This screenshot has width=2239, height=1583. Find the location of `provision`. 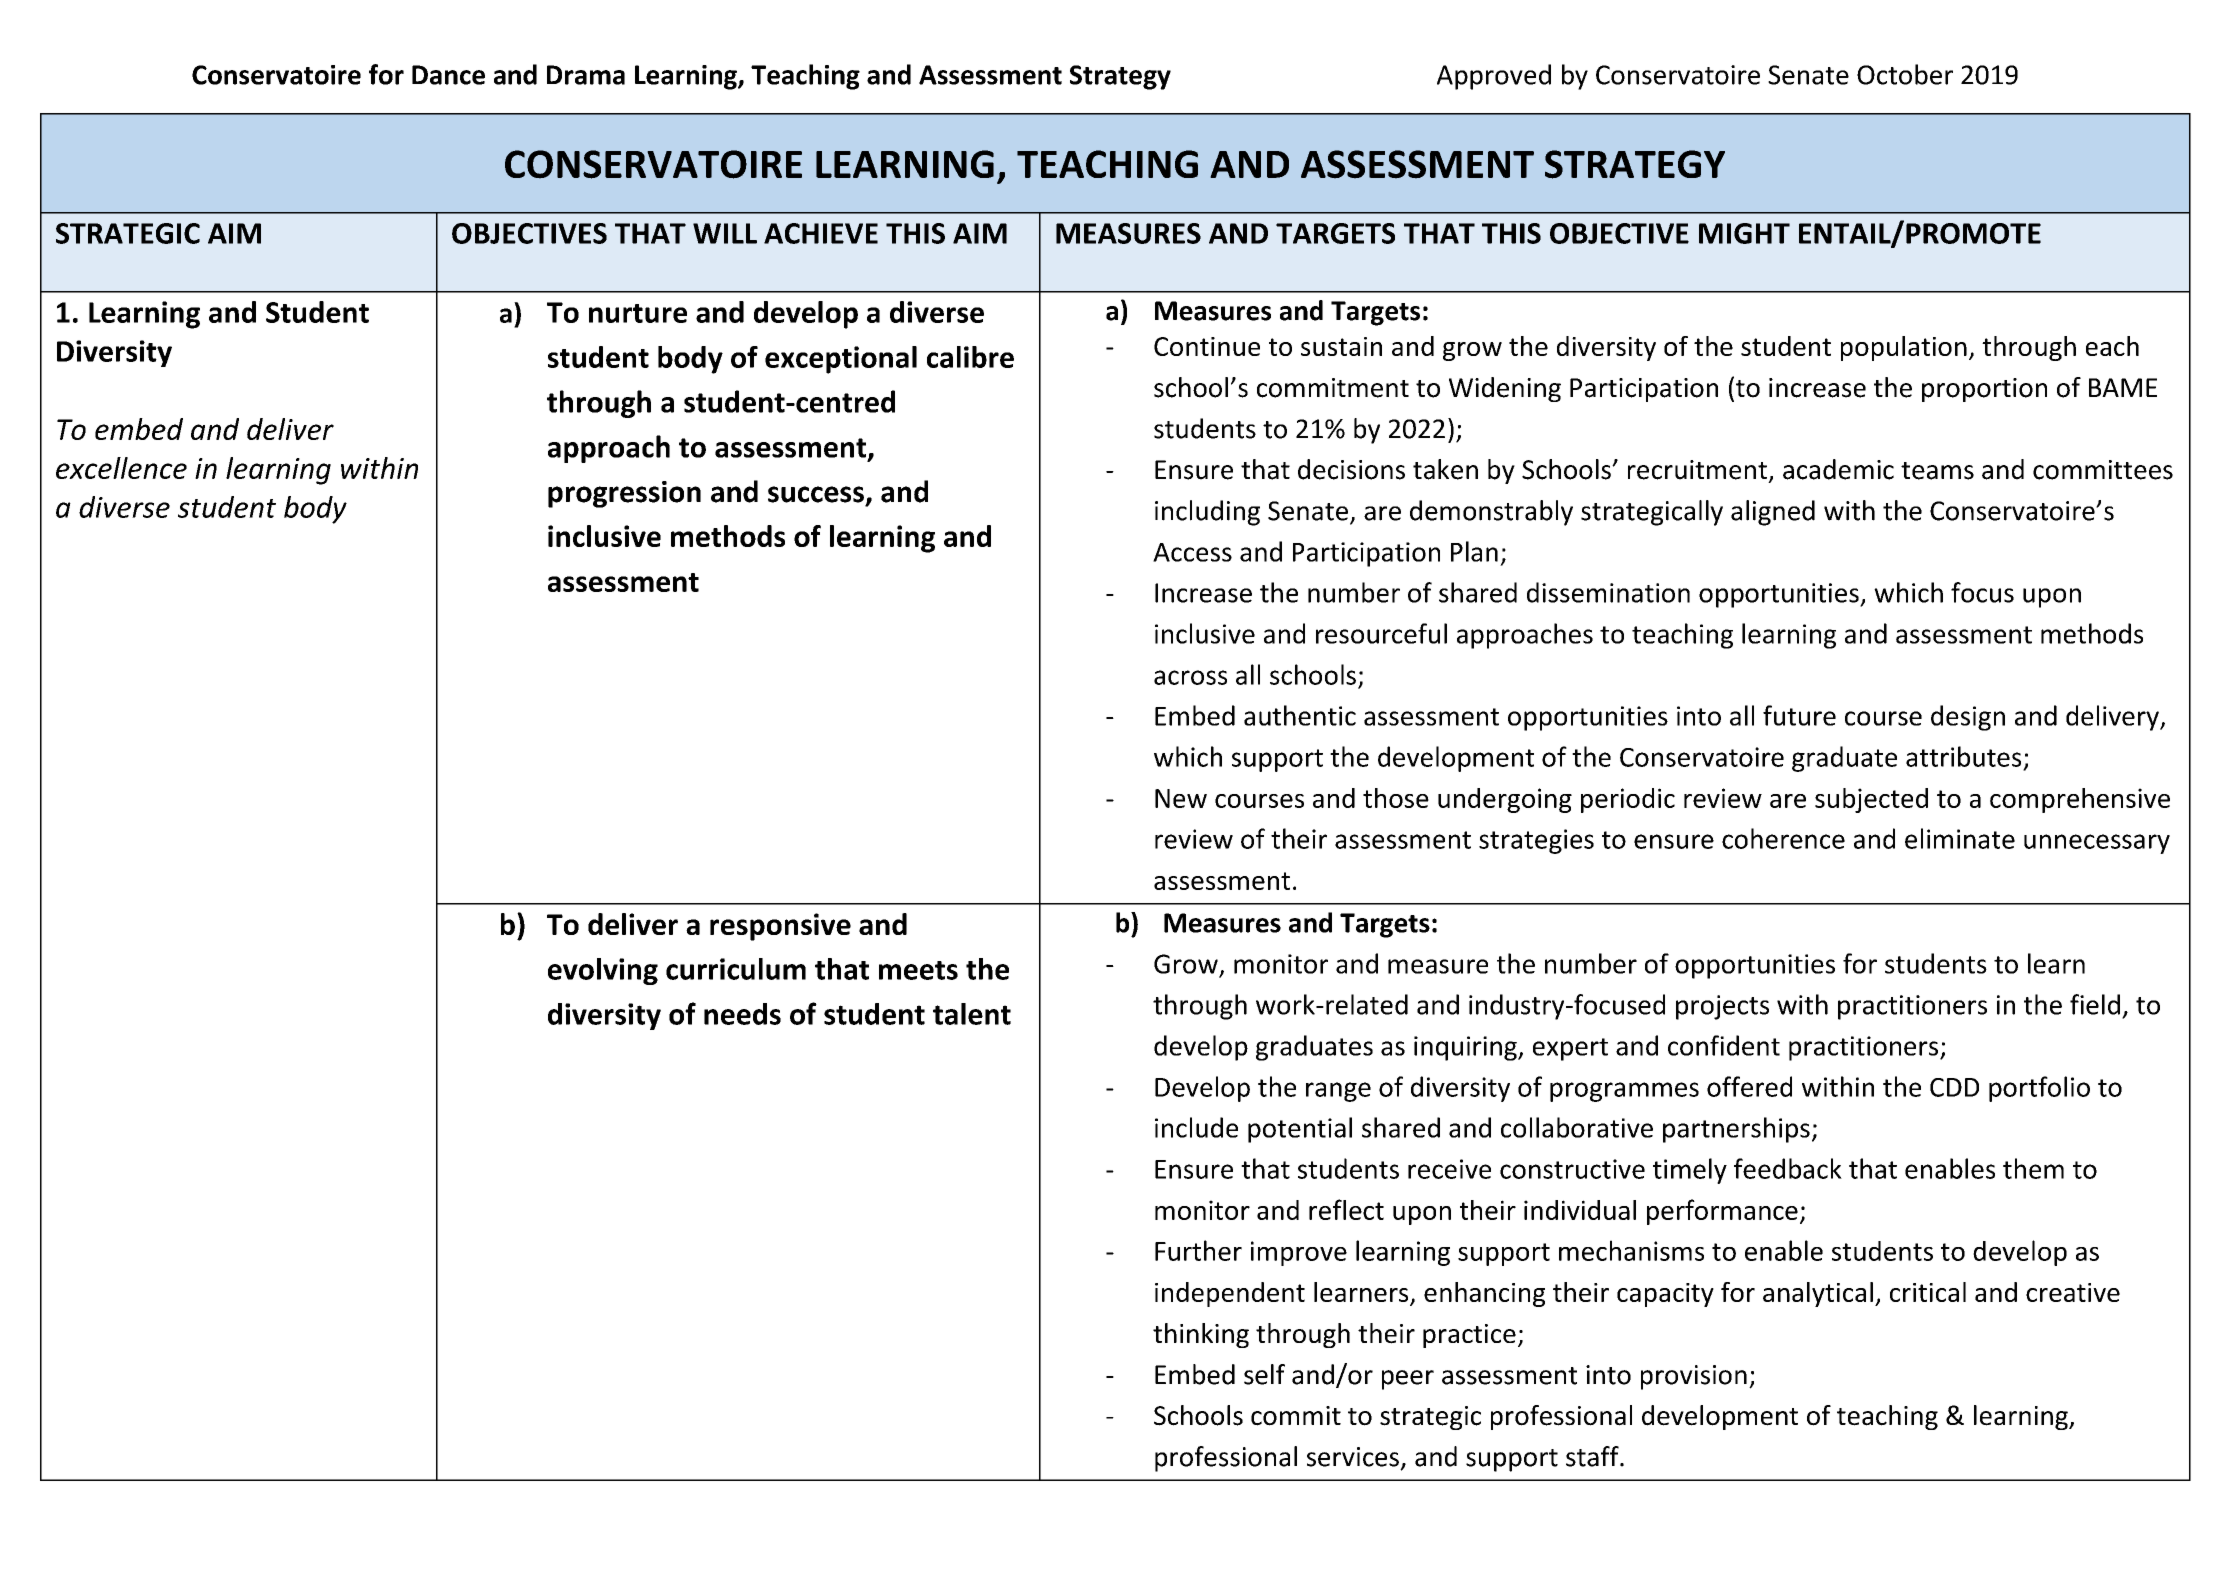

provision is located at coordinates (1694, 1377).
